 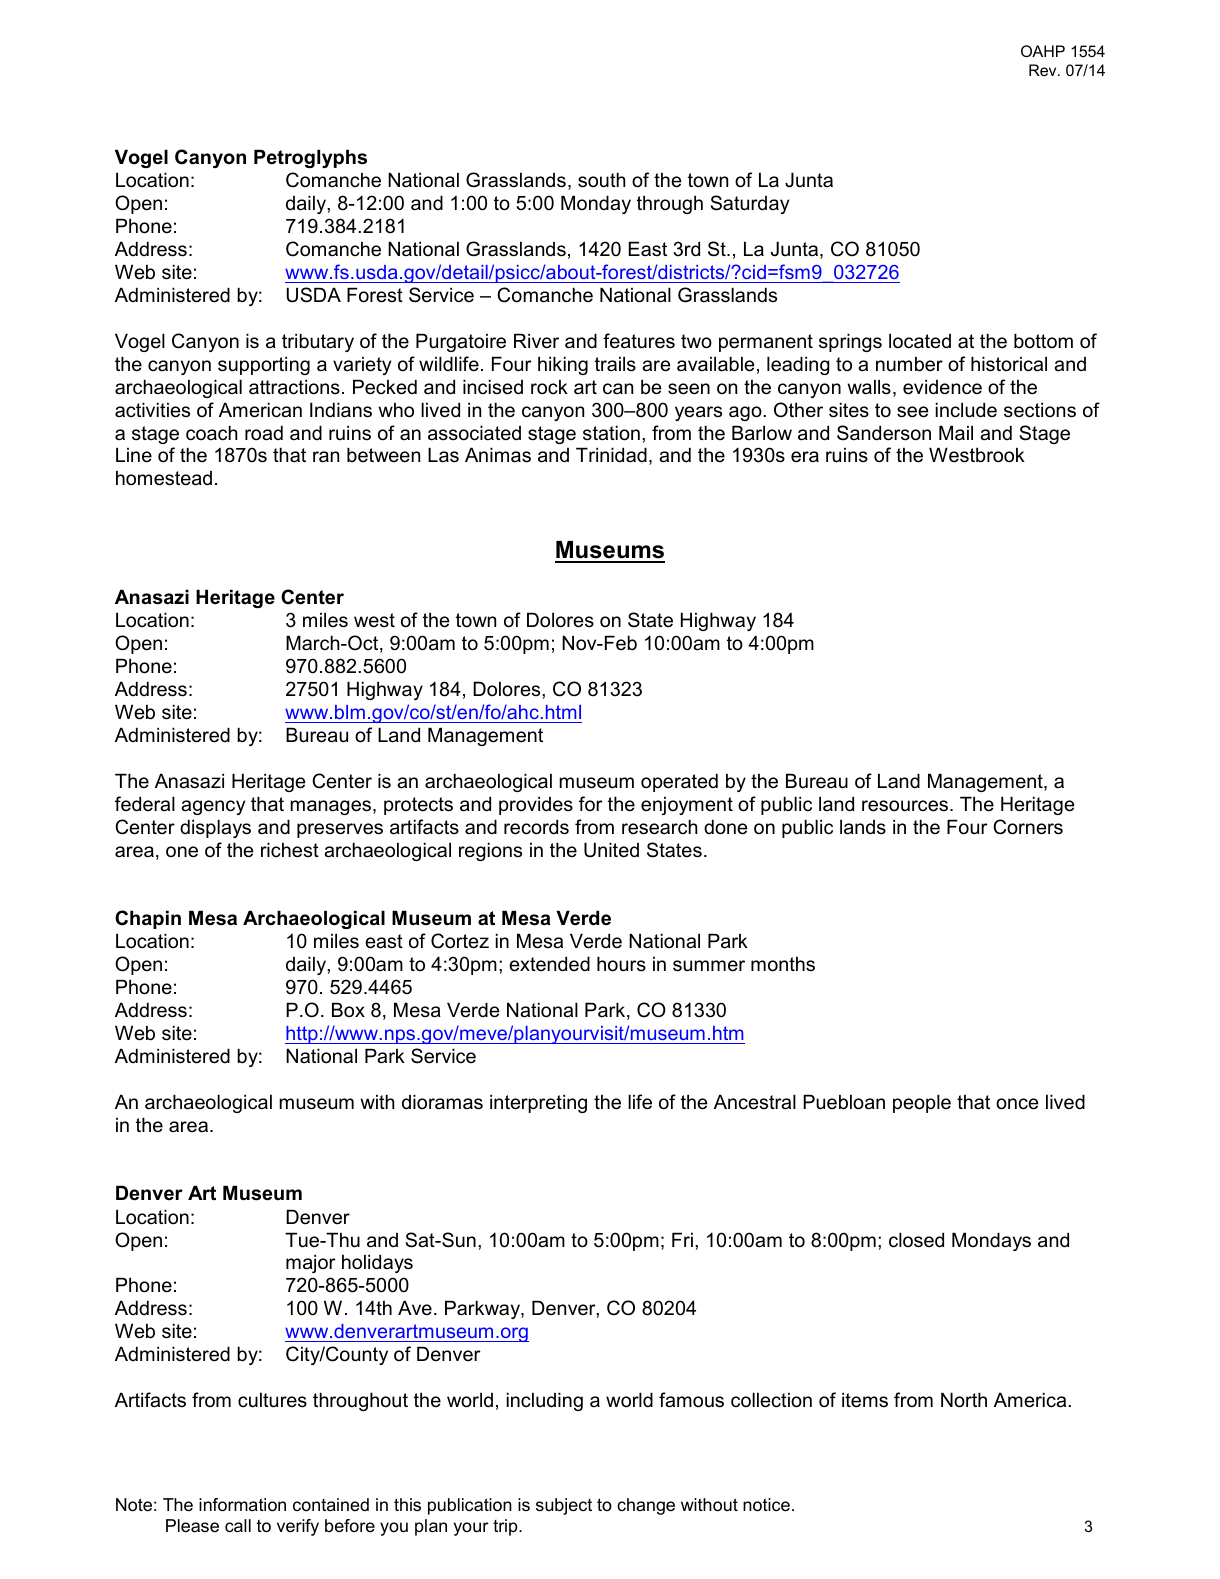 I want to click on information, so click(x=242, y=1505).
